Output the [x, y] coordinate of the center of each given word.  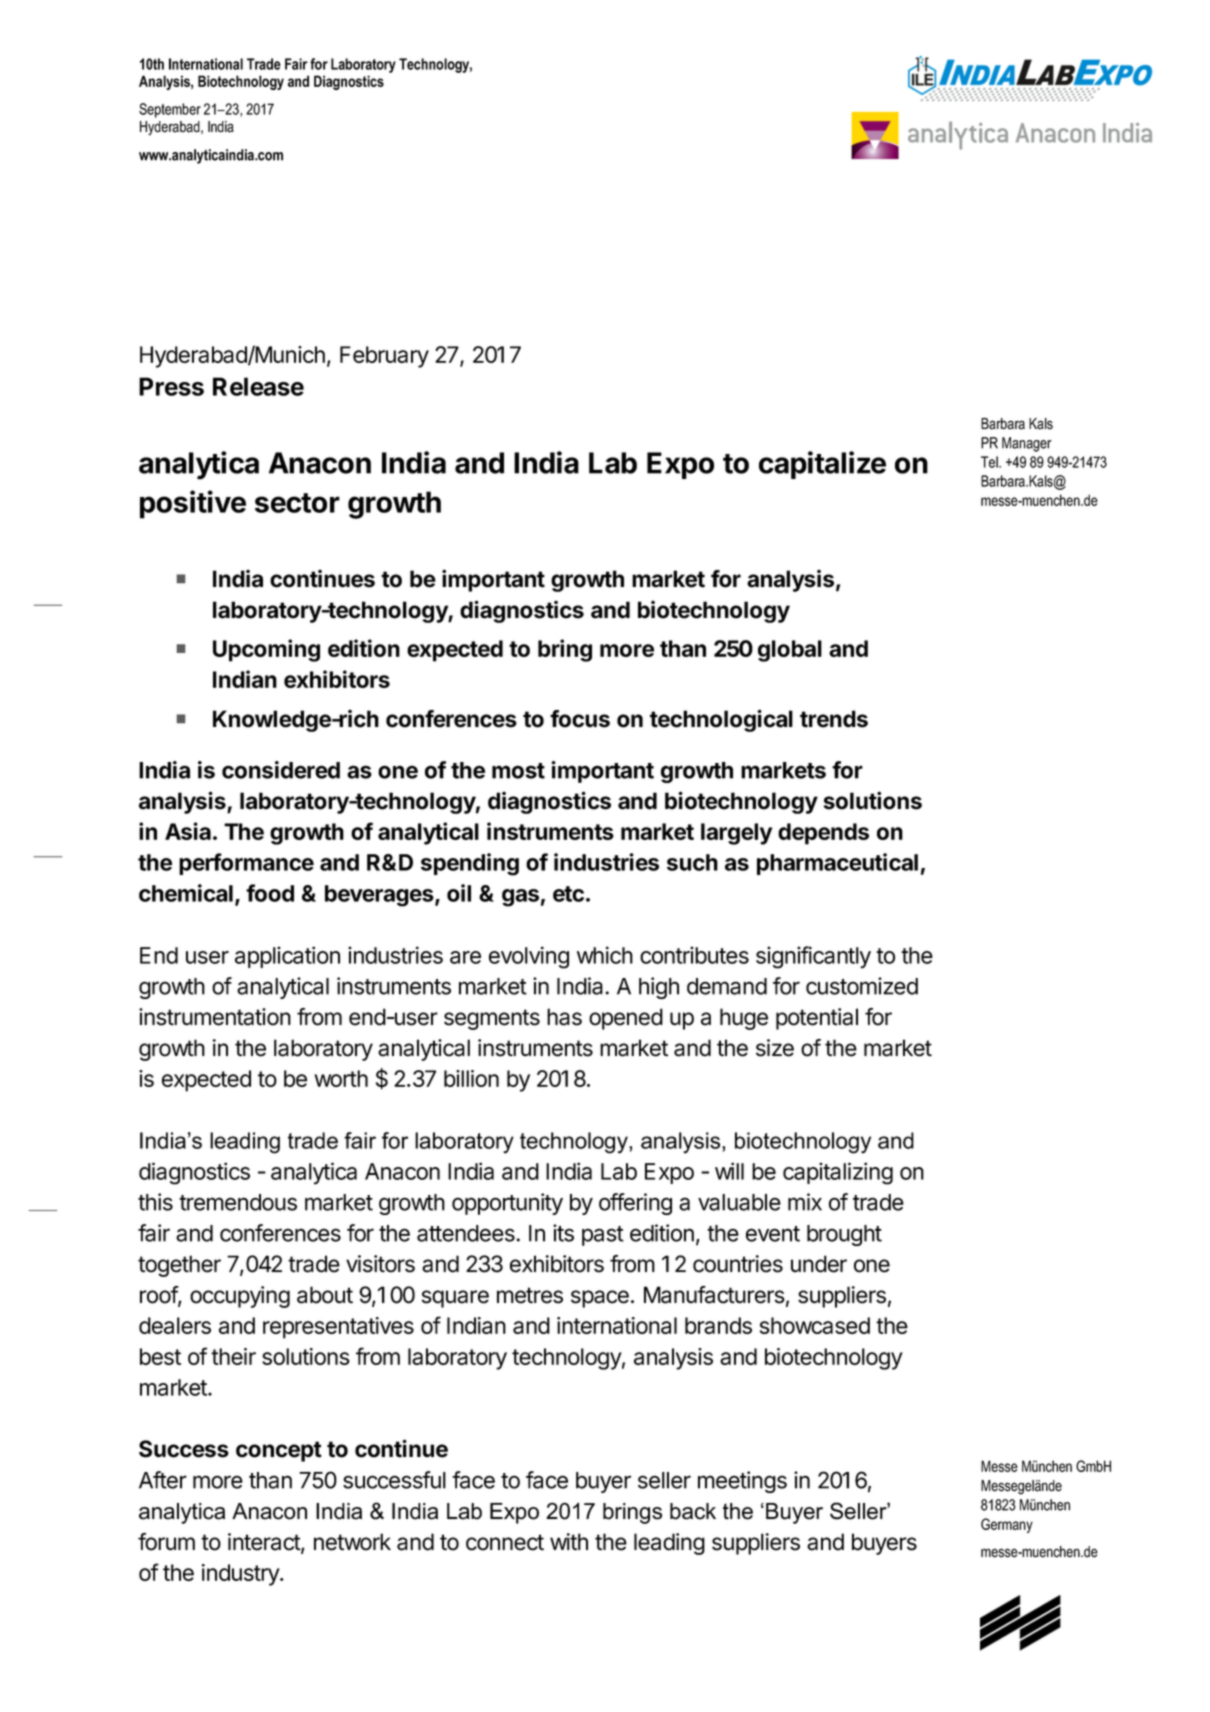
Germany [1007, 1525]
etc [568, 894]
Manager [1027, 444]
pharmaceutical [837, 864]
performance [246, 864]
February [384, 357]
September [170, 110]
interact [265, 1543]
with [569, 1542]
